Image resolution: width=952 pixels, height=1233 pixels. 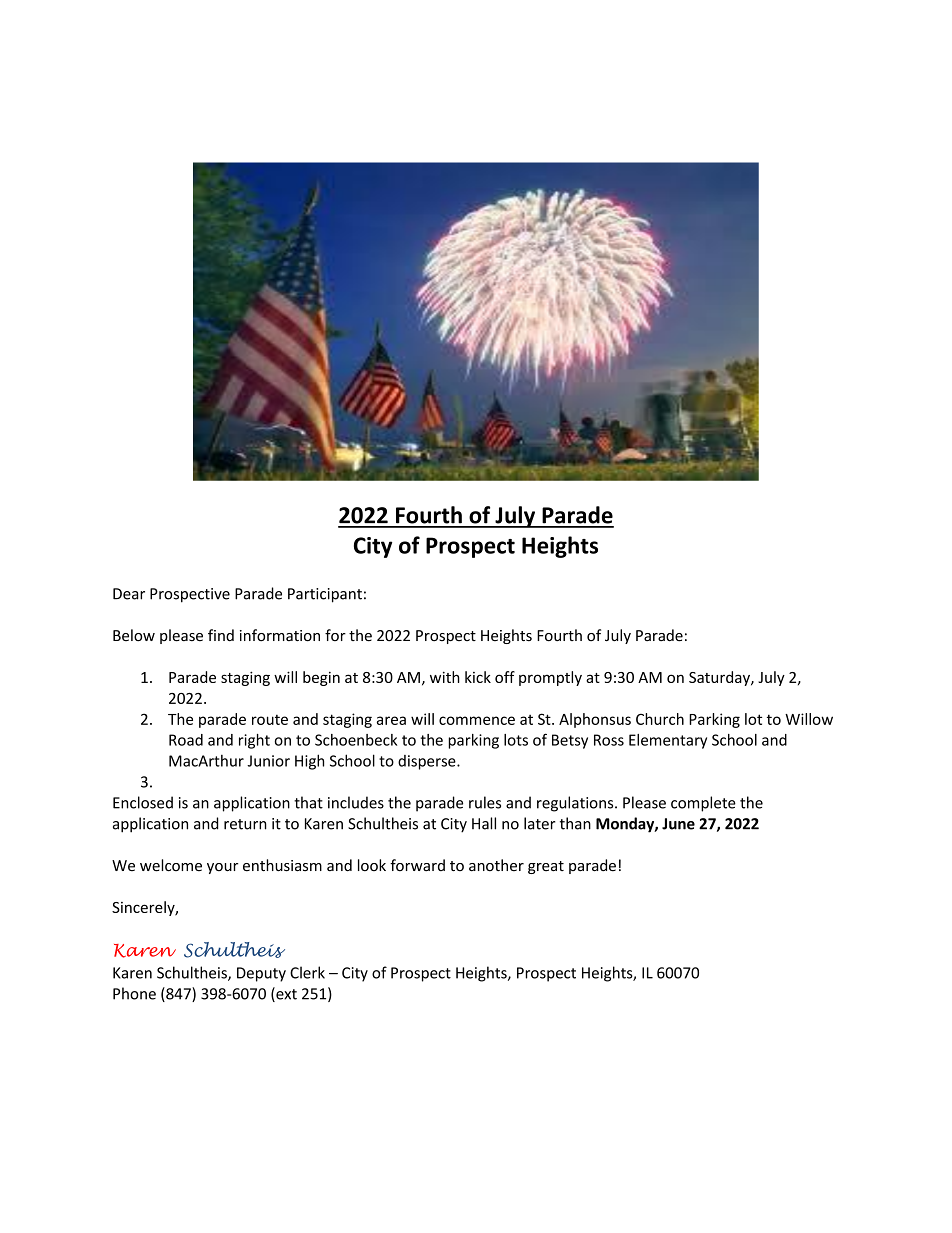 What do you see at coordinates (143, 802) in the screenshot?
I see `Enclosed` at bounding box center [143, 802].
